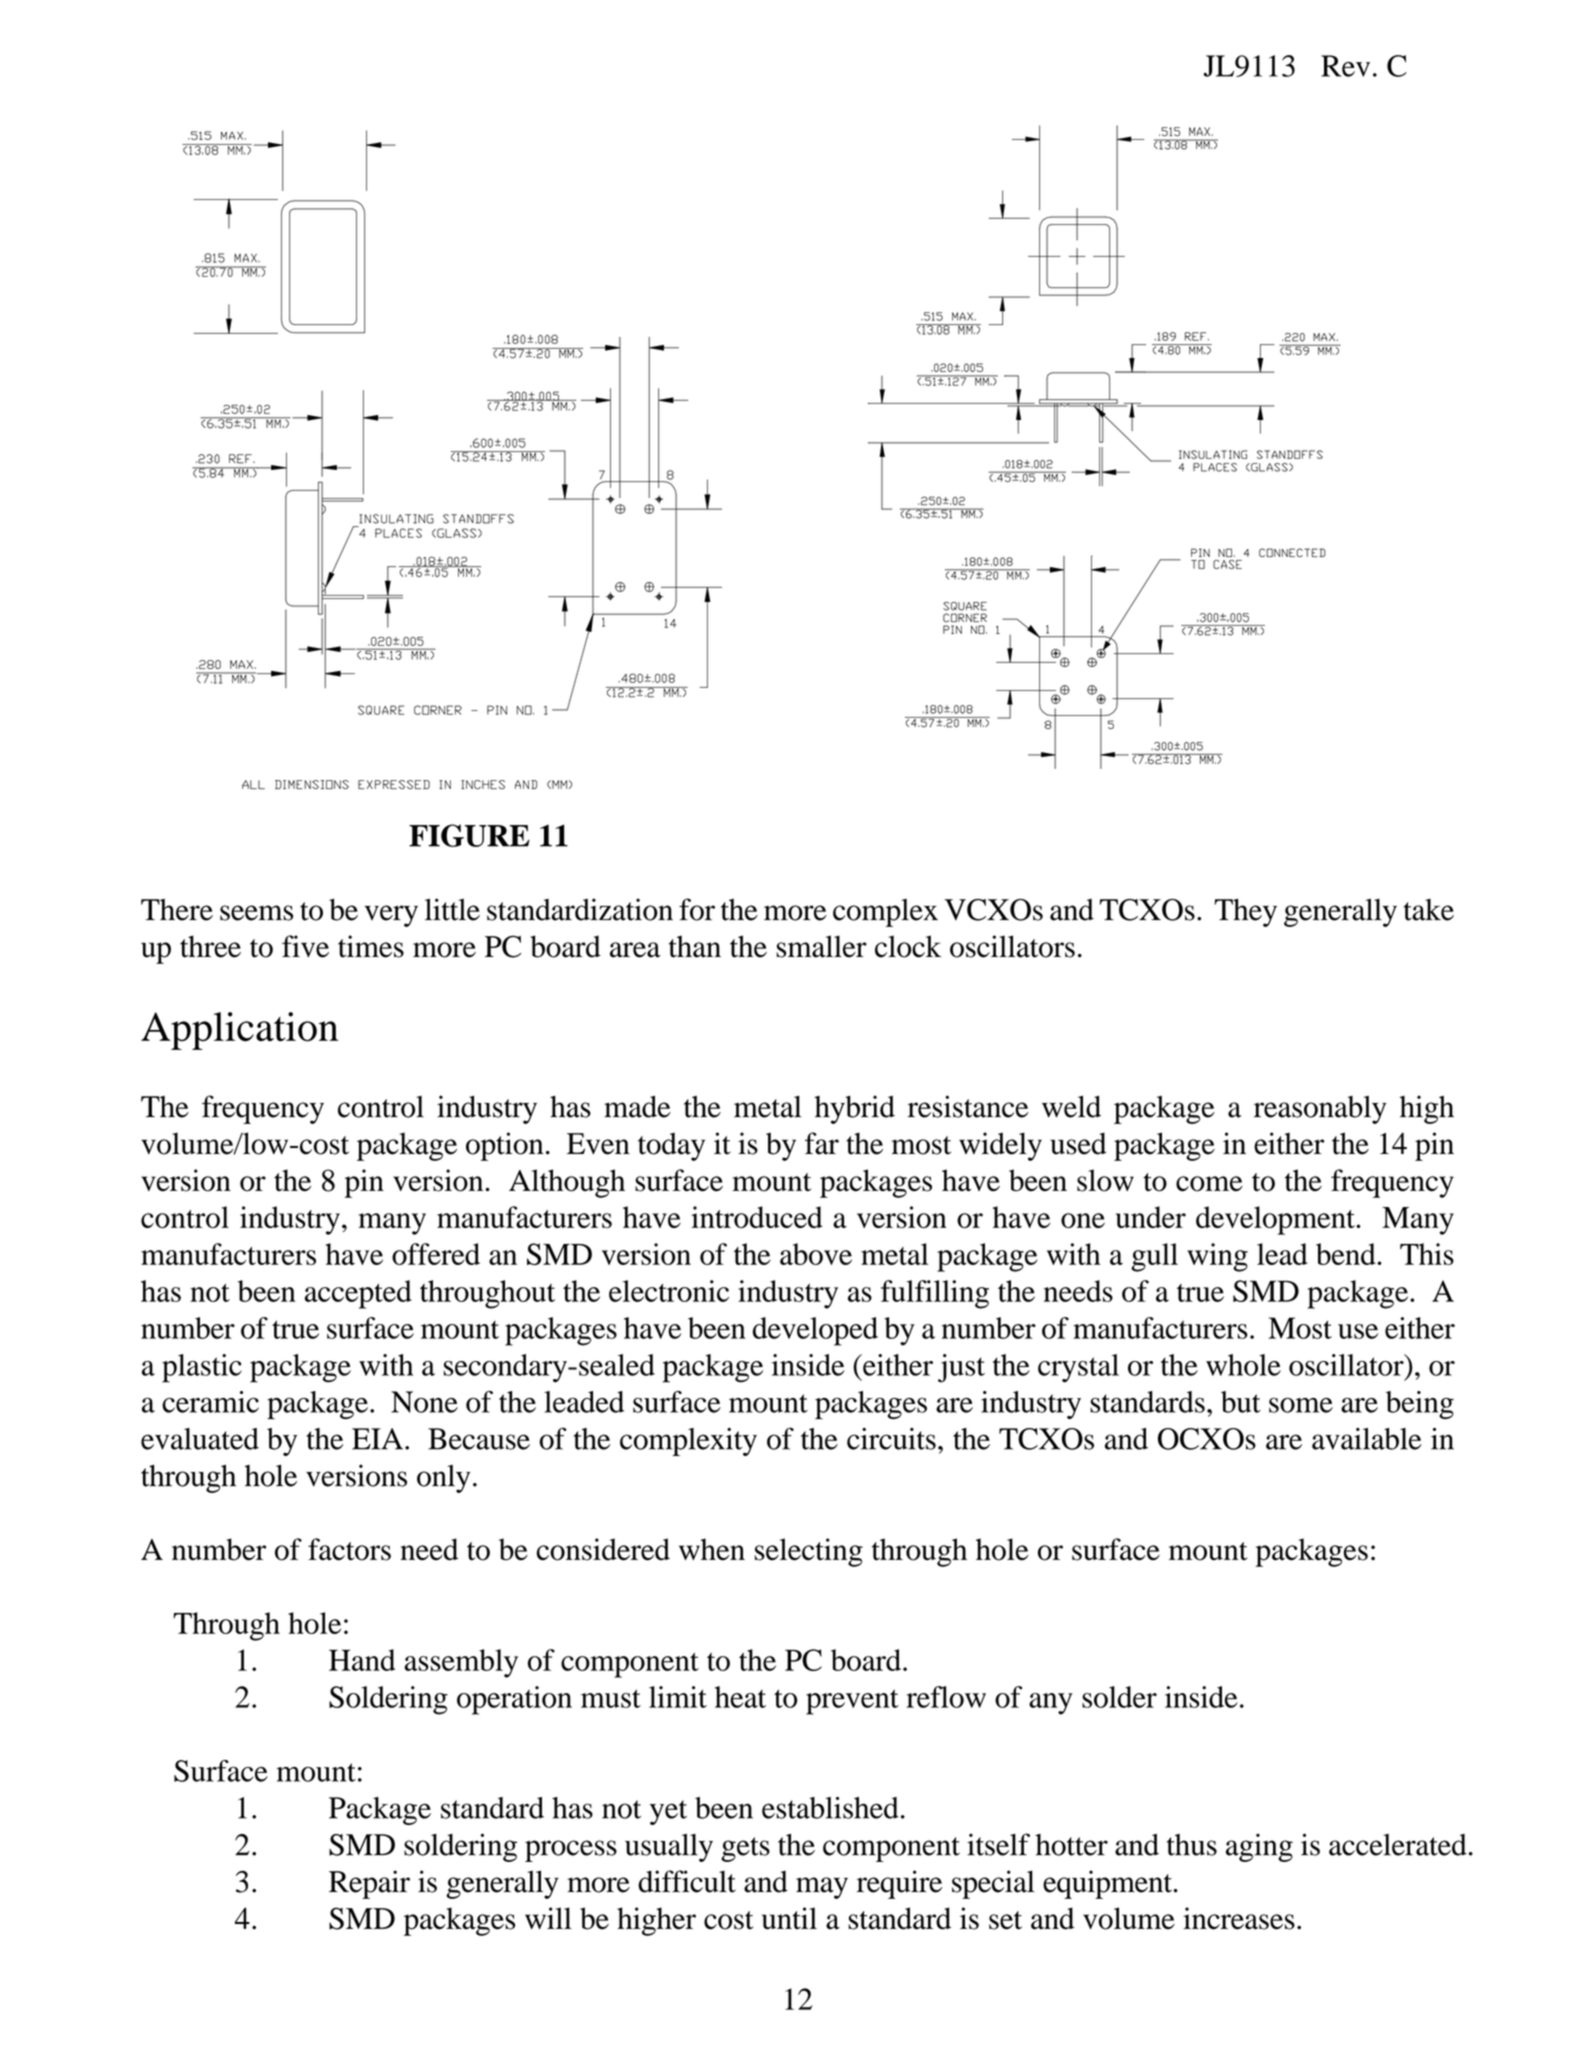  What do you see at coordinates (369, 1884) in the page?
I see `Repair` at bounding box center [369, 1884].
